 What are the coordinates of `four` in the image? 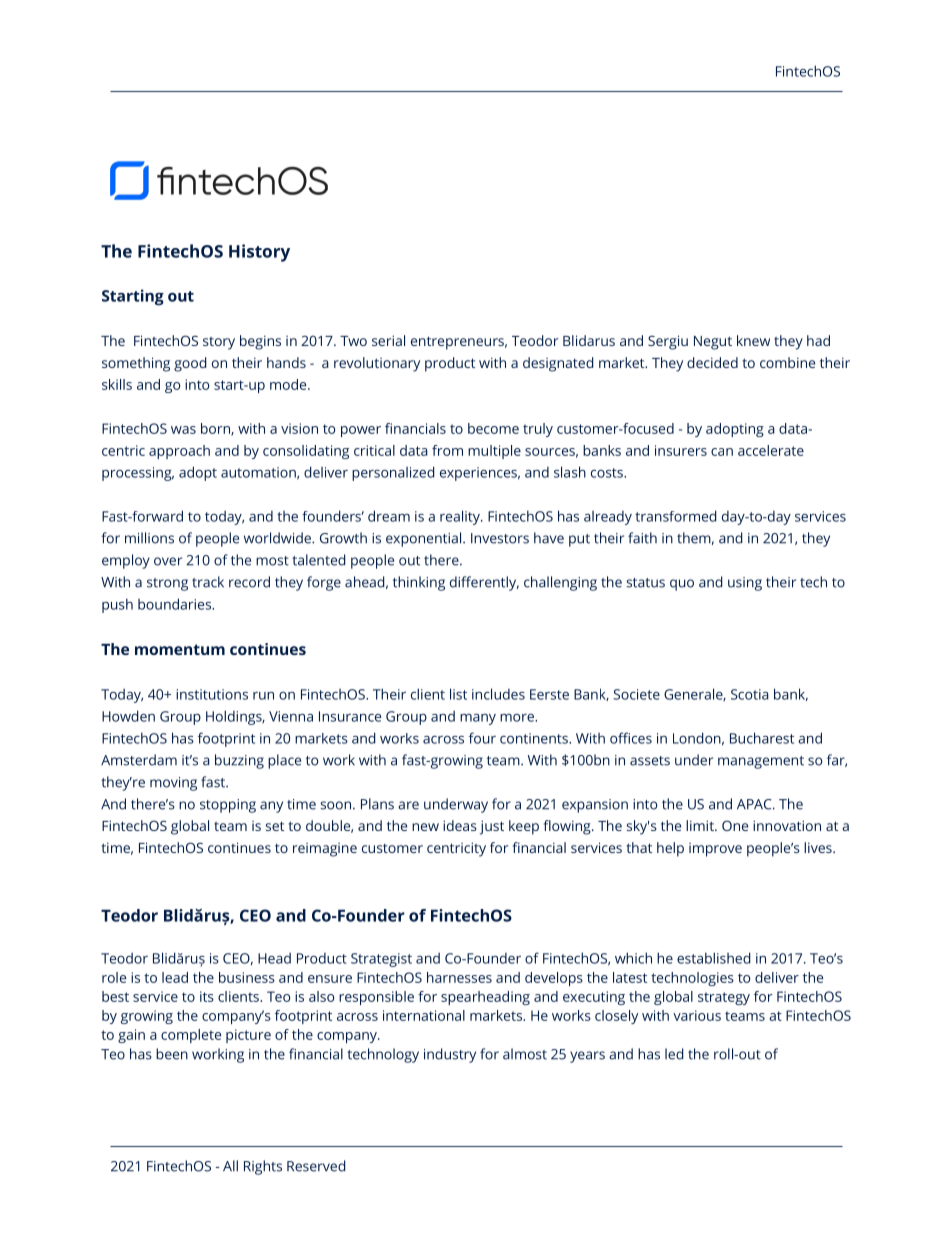 It's located at (482, 738).
